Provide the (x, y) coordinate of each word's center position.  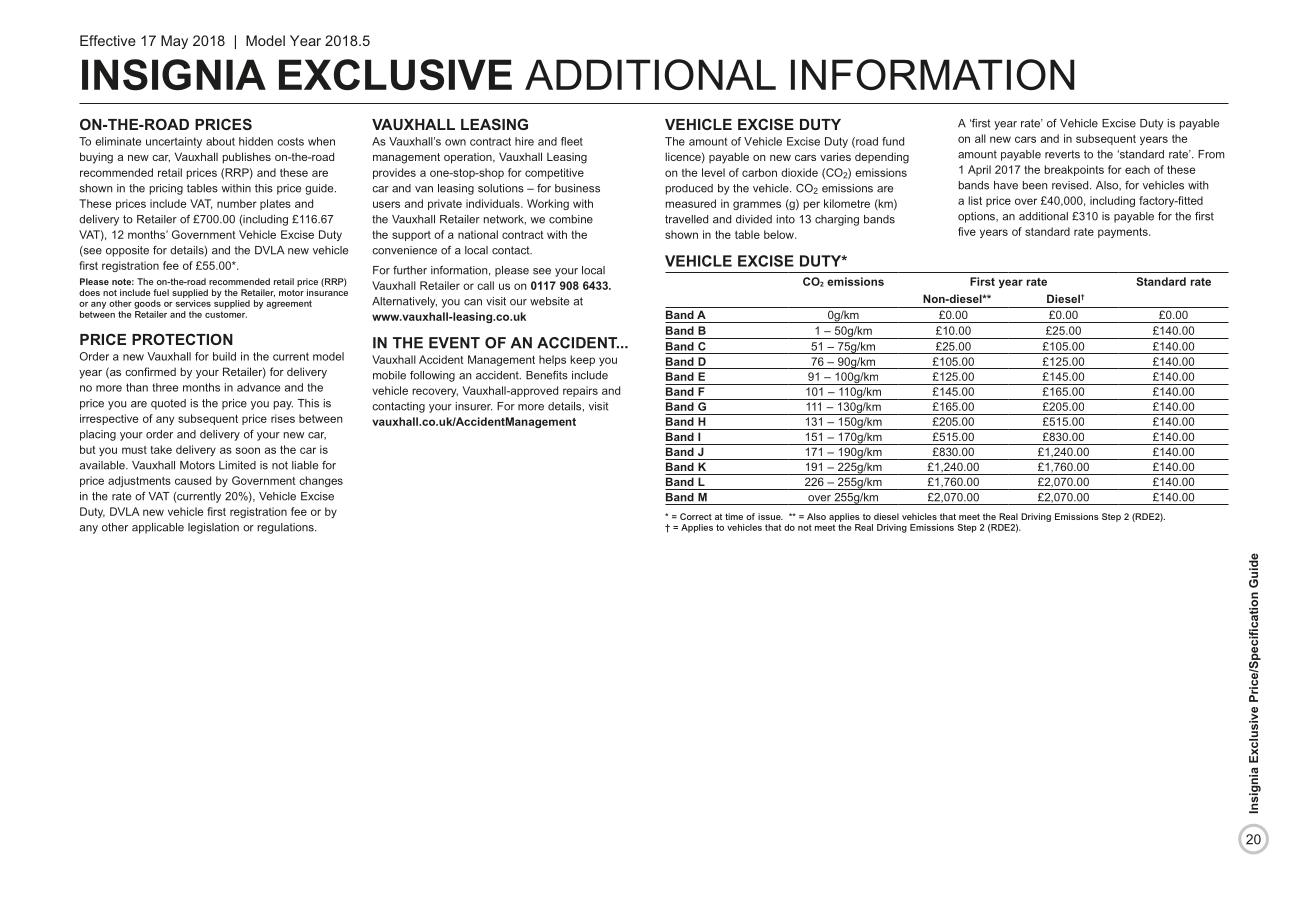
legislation (213, 528)
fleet (572, 141)
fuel (161, 292)
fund (893, 141)
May (174, 42)
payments (1124, 233)
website (549, 301)
